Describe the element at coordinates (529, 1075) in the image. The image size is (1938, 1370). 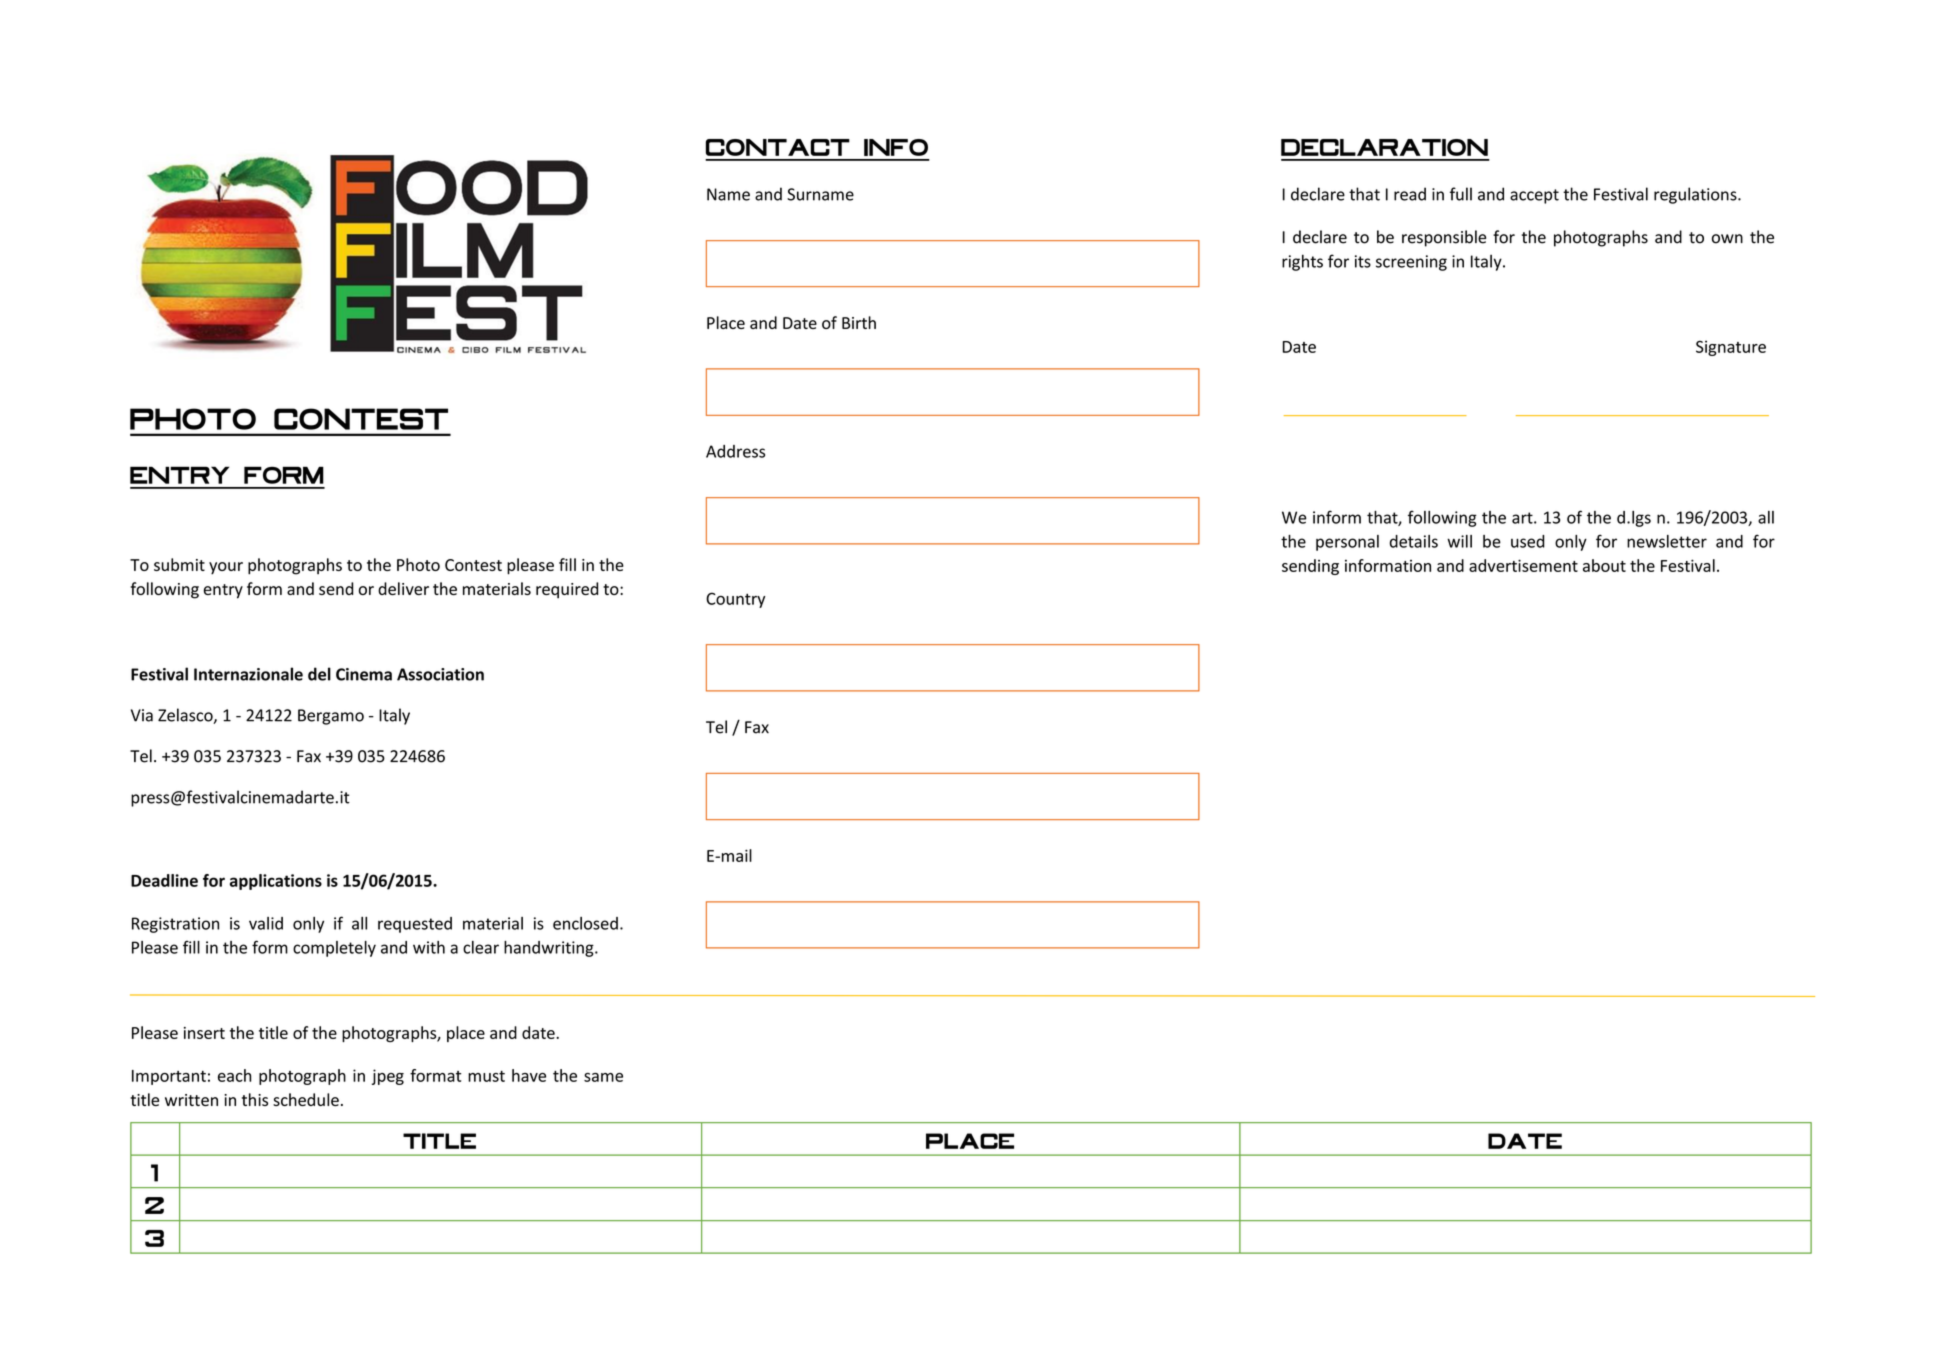
I see `have` at that location.
